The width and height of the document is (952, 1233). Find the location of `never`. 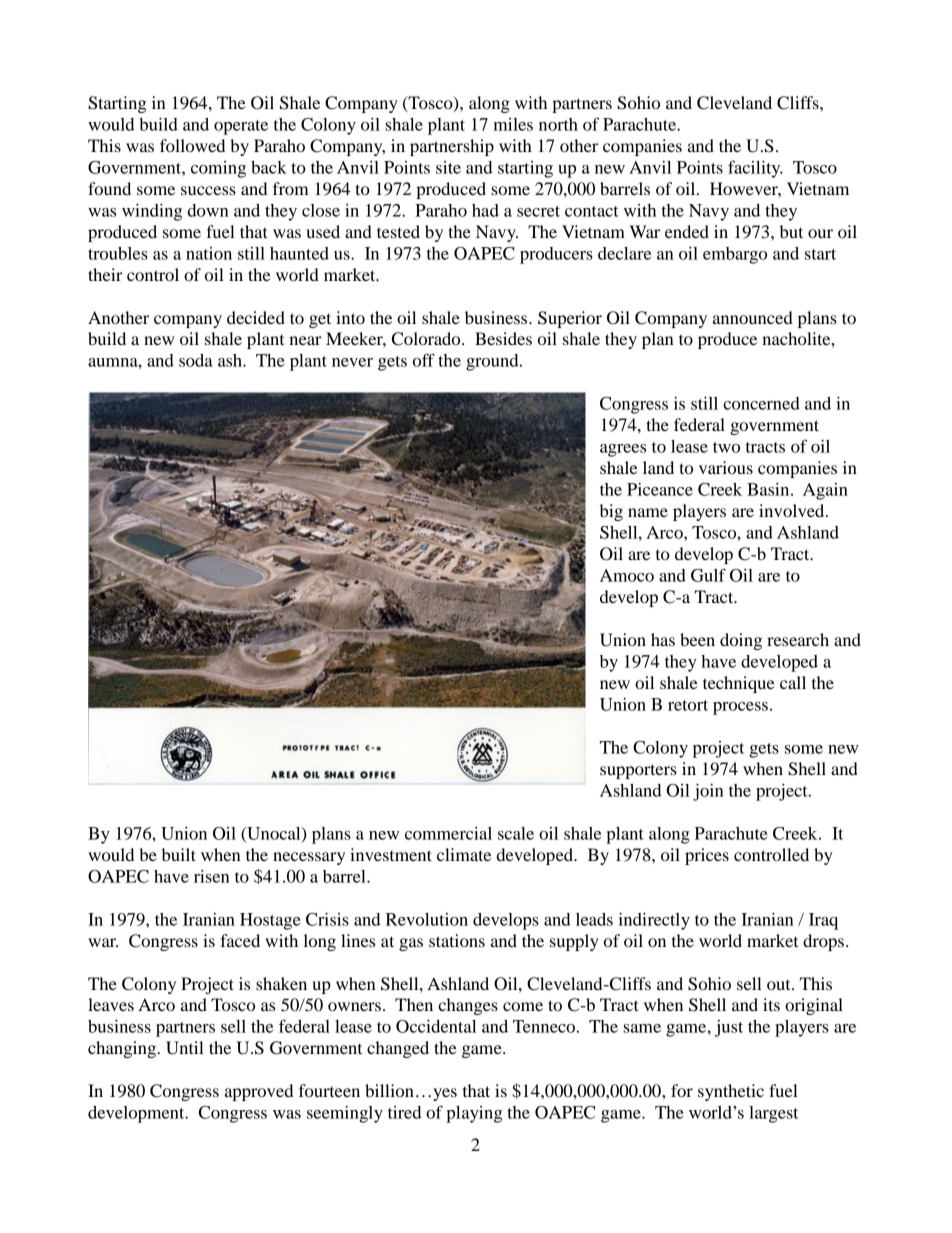

never is located at coordinates (352, 362).
